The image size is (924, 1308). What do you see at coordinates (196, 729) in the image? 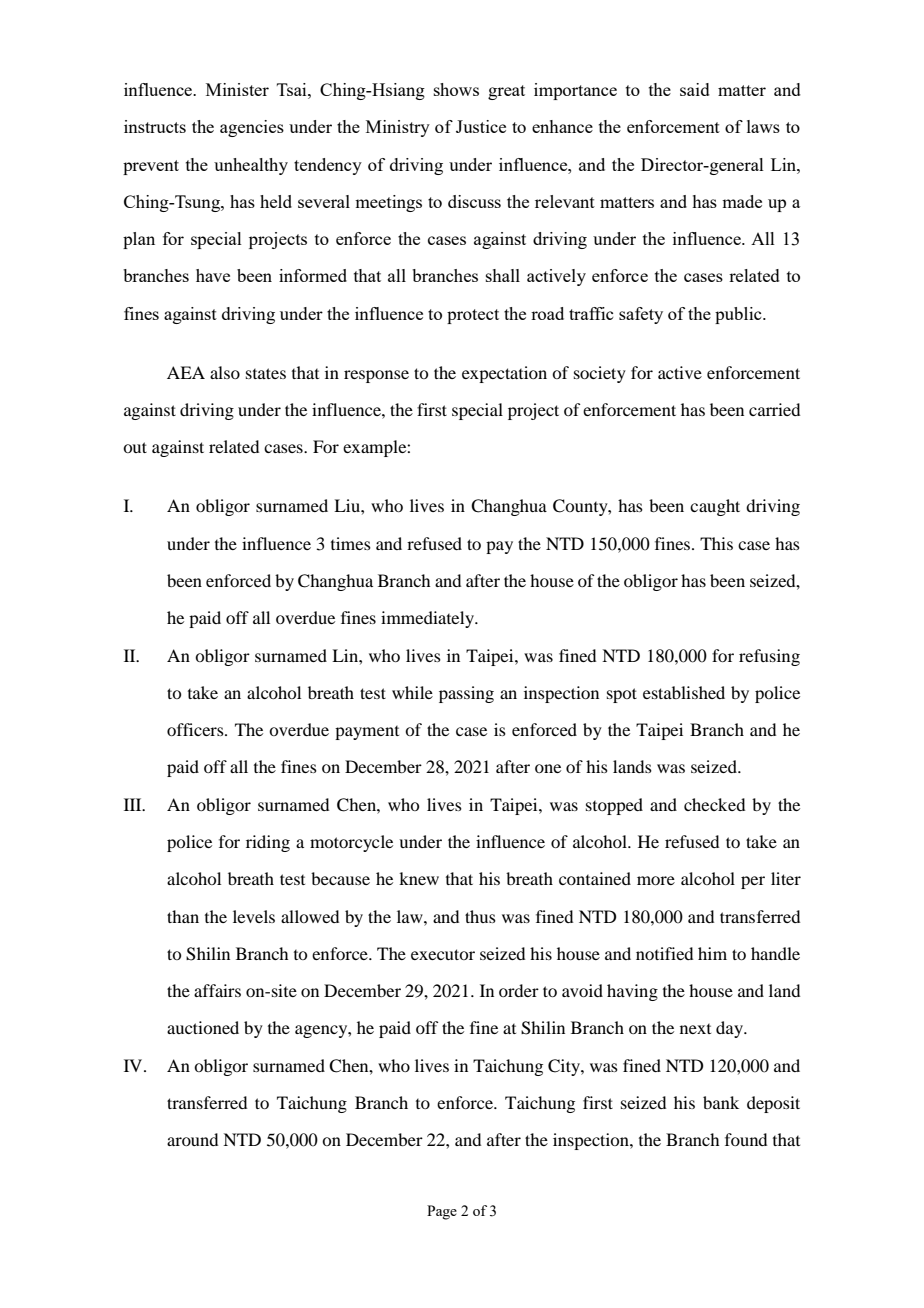
I see `officers` at bounding box center [196, 729].
